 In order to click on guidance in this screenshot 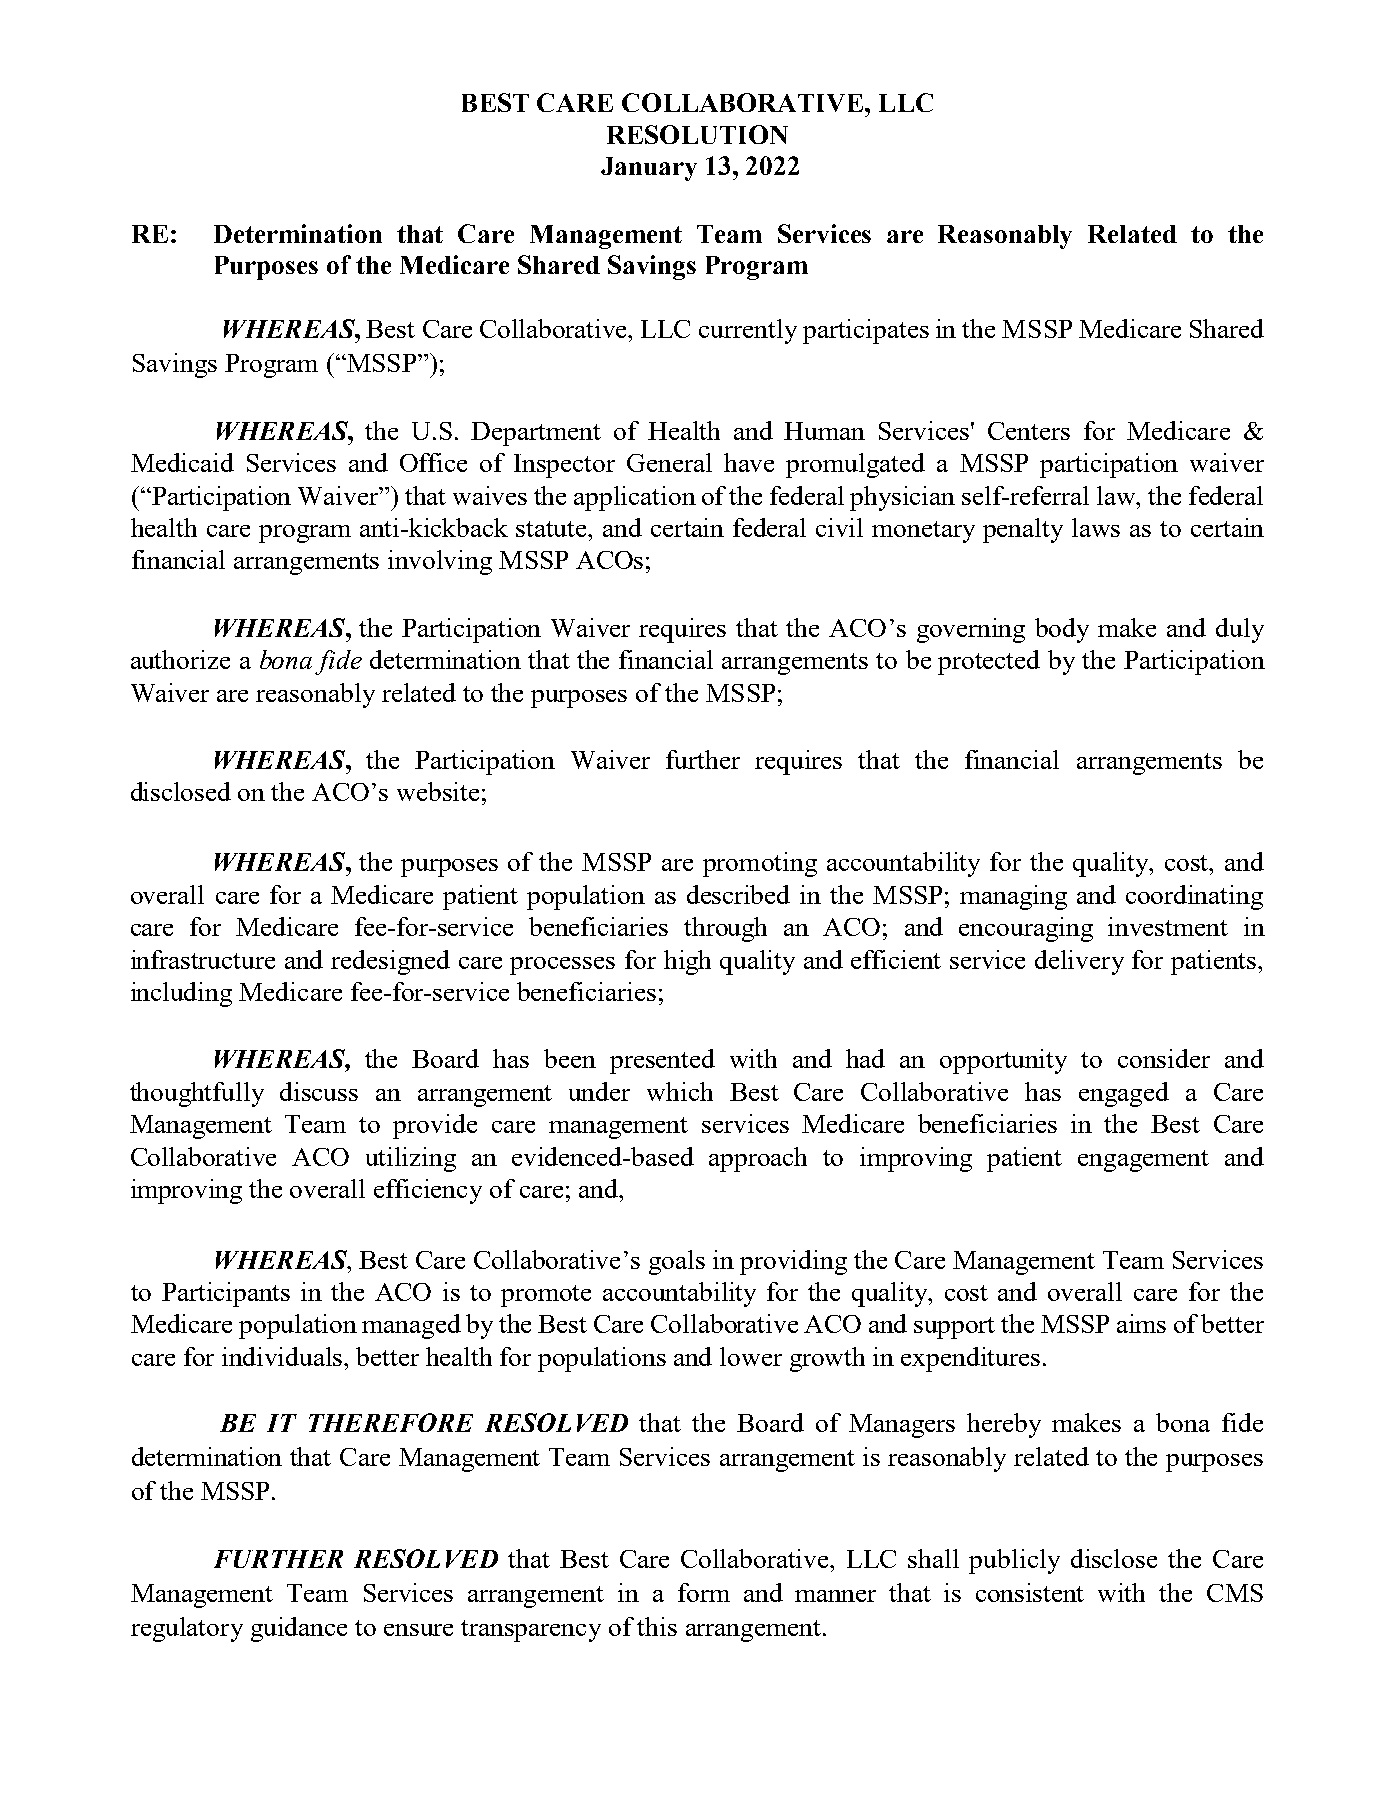, I will do `click(299, 1629)`.
